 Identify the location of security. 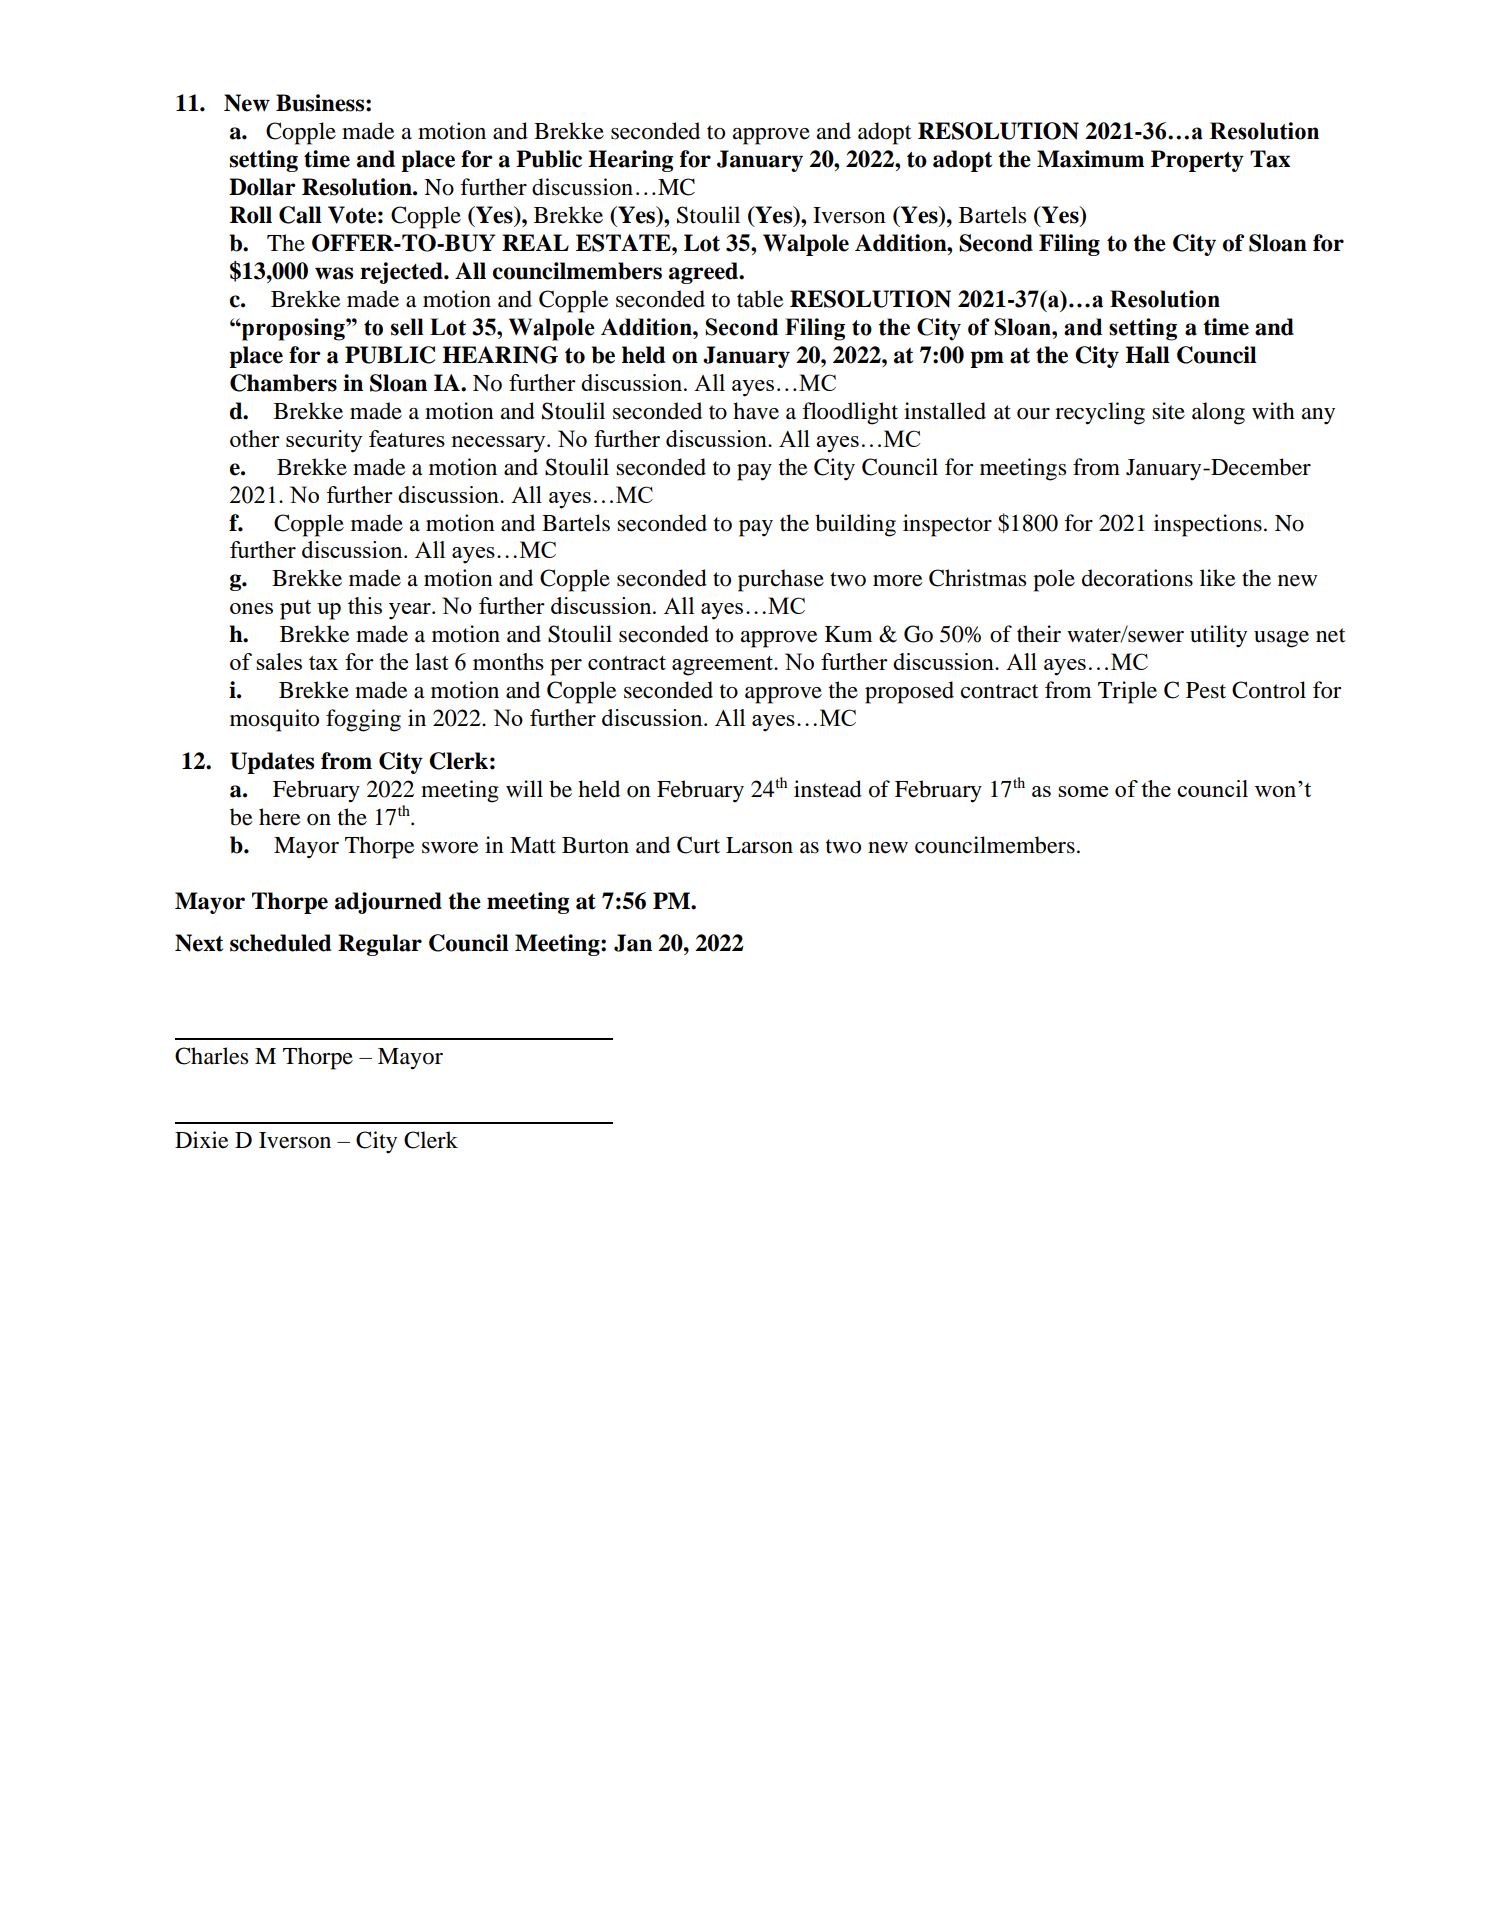
(324, 441).
